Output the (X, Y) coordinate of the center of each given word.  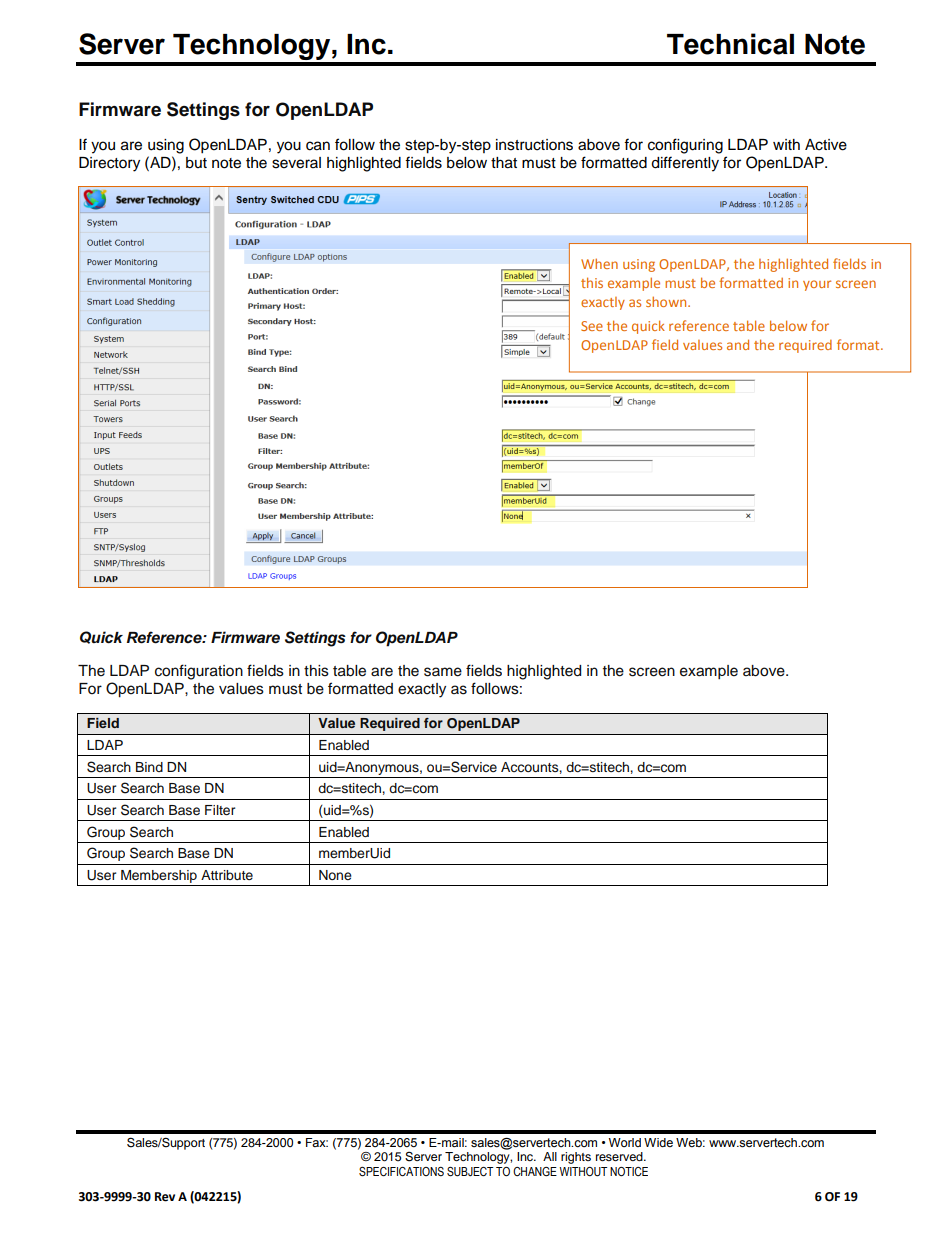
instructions (534, 145)
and (738, 344)
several (296, 163)
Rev (165, 1197)
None (335, 875)
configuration (199, 672)
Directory (109, 164)
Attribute (227, 875)
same (443, 672)
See (592, 326)
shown (667, 301)
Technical (730, 44)
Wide (658, 1142)
